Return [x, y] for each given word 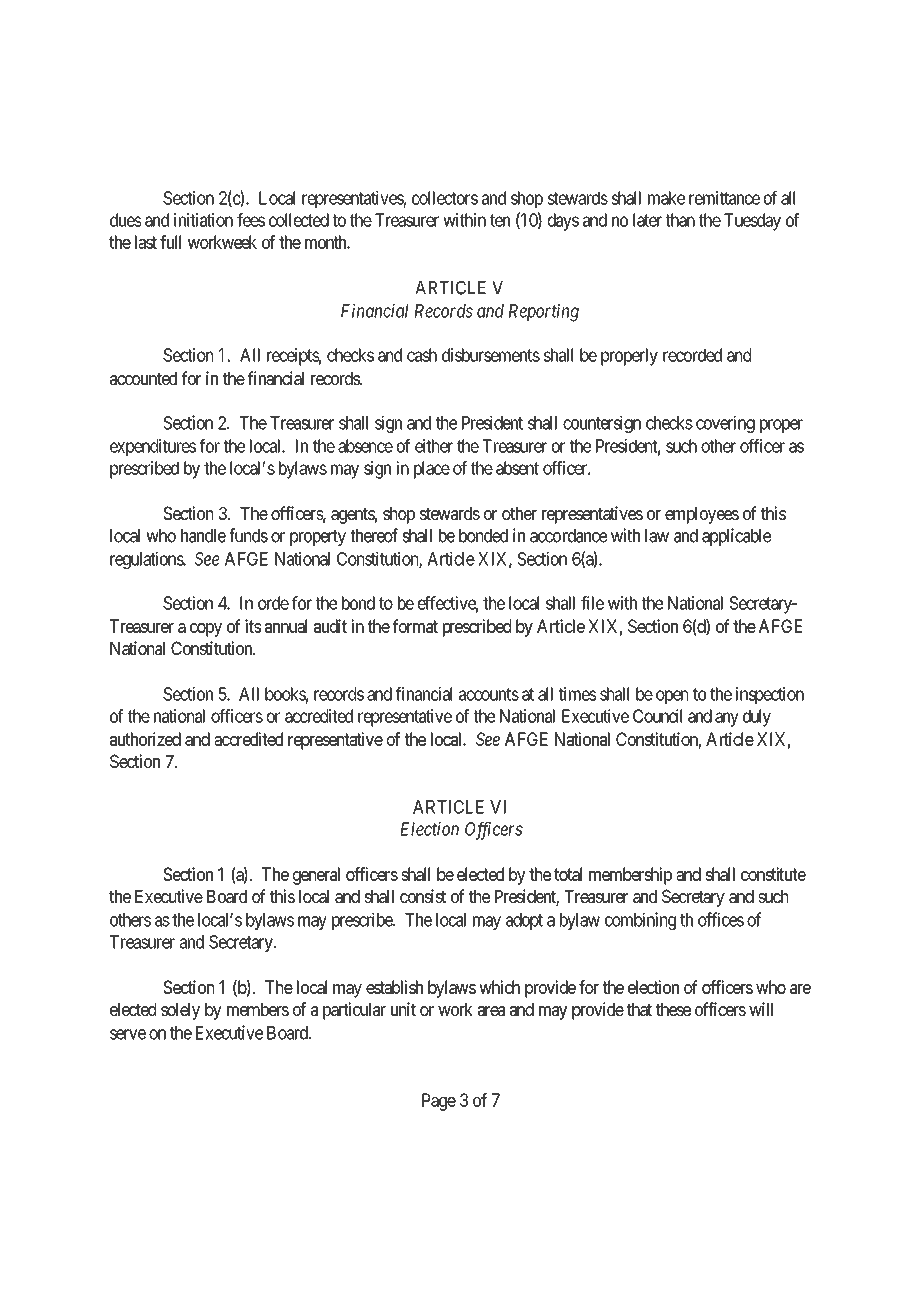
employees [702, 515]
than [680, 220]
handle [203, 536]
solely [180, 1011]
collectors [445, 198]
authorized [145, 739]
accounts [489, 694]
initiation [203, 220]
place [432, 470]
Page [439, 1102]
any [727, 719]
